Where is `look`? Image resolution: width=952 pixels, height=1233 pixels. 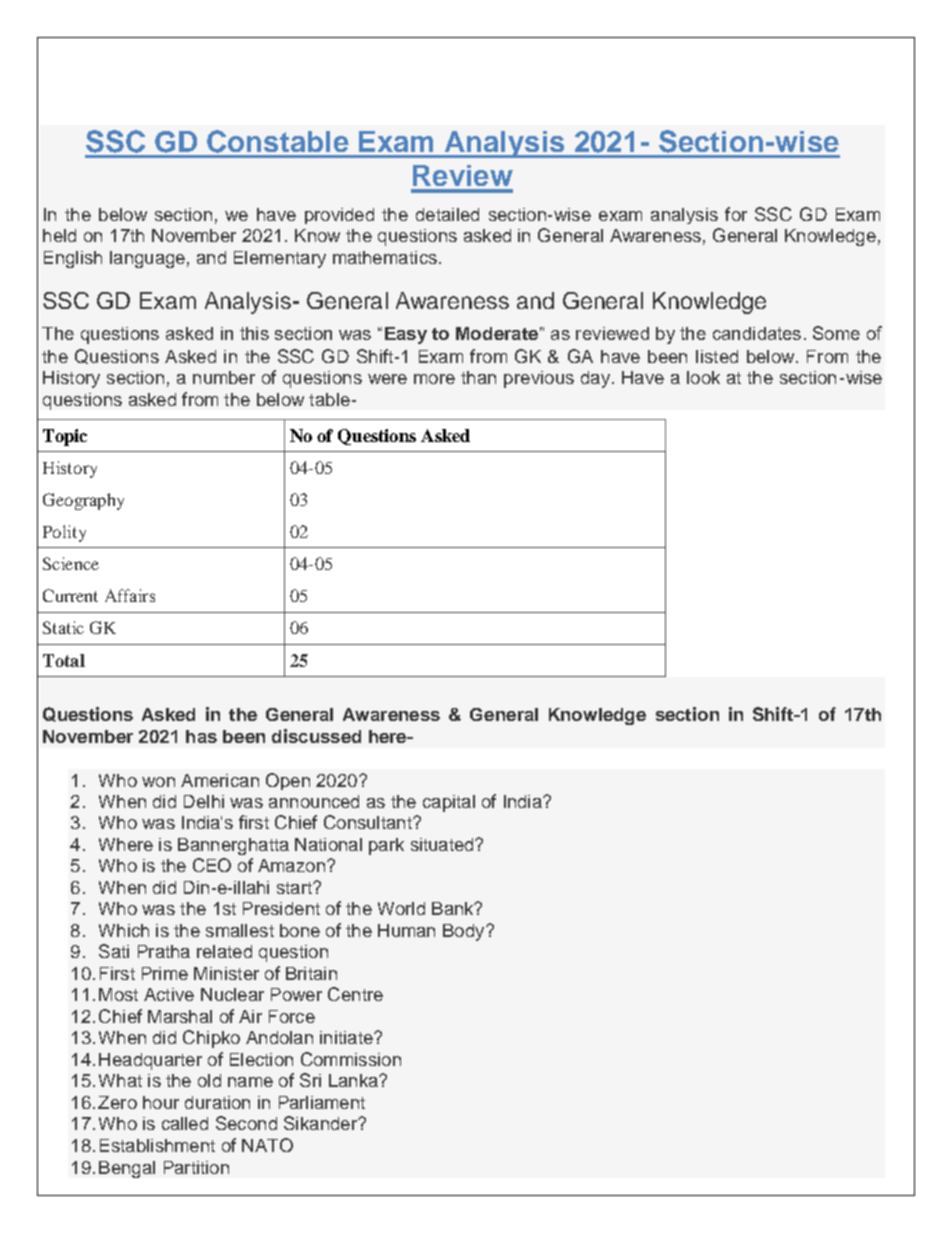 look is located at coordinates (703, 377).
